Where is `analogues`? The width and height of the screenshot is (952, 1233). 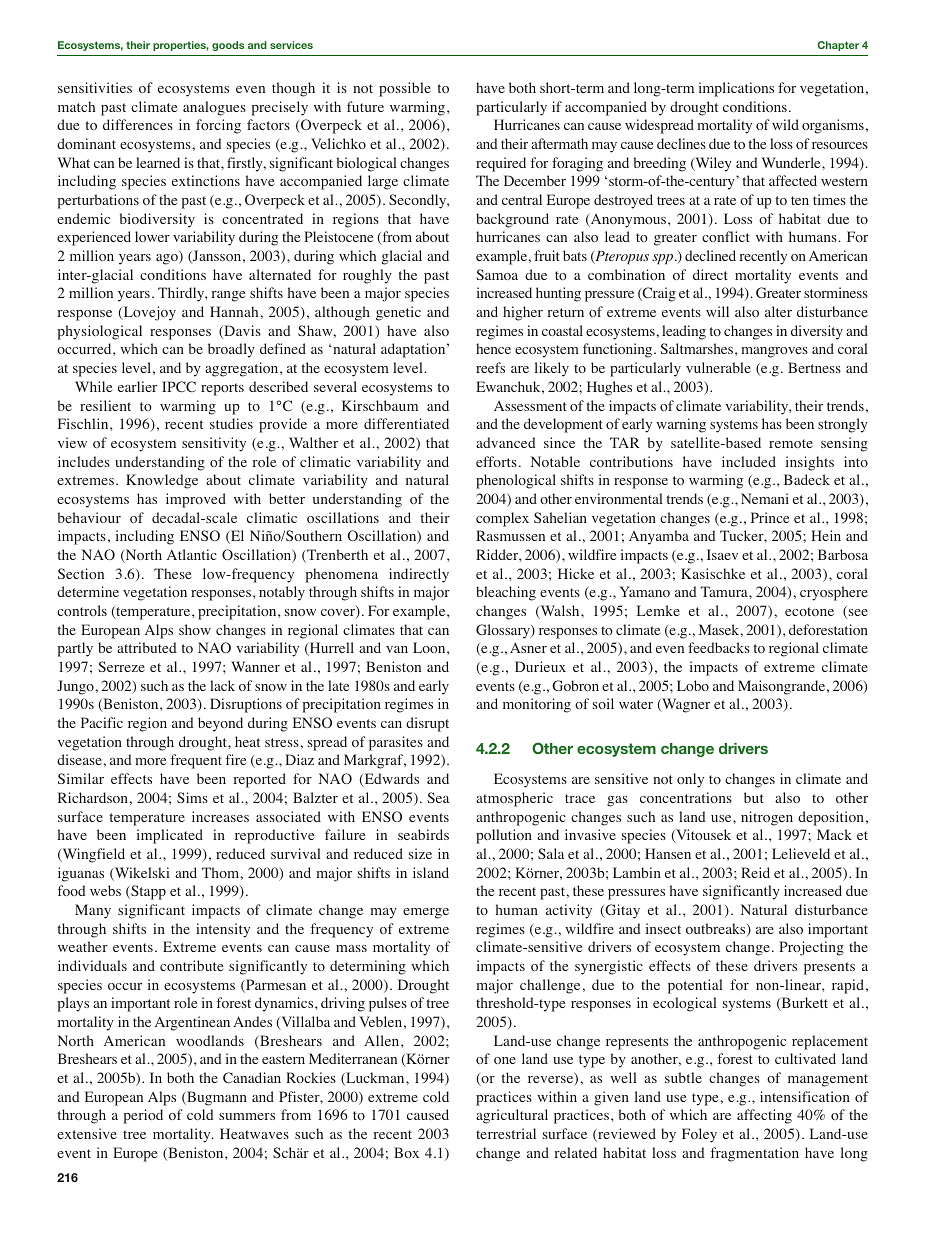
analogues is located at coordinates (214, 108).
